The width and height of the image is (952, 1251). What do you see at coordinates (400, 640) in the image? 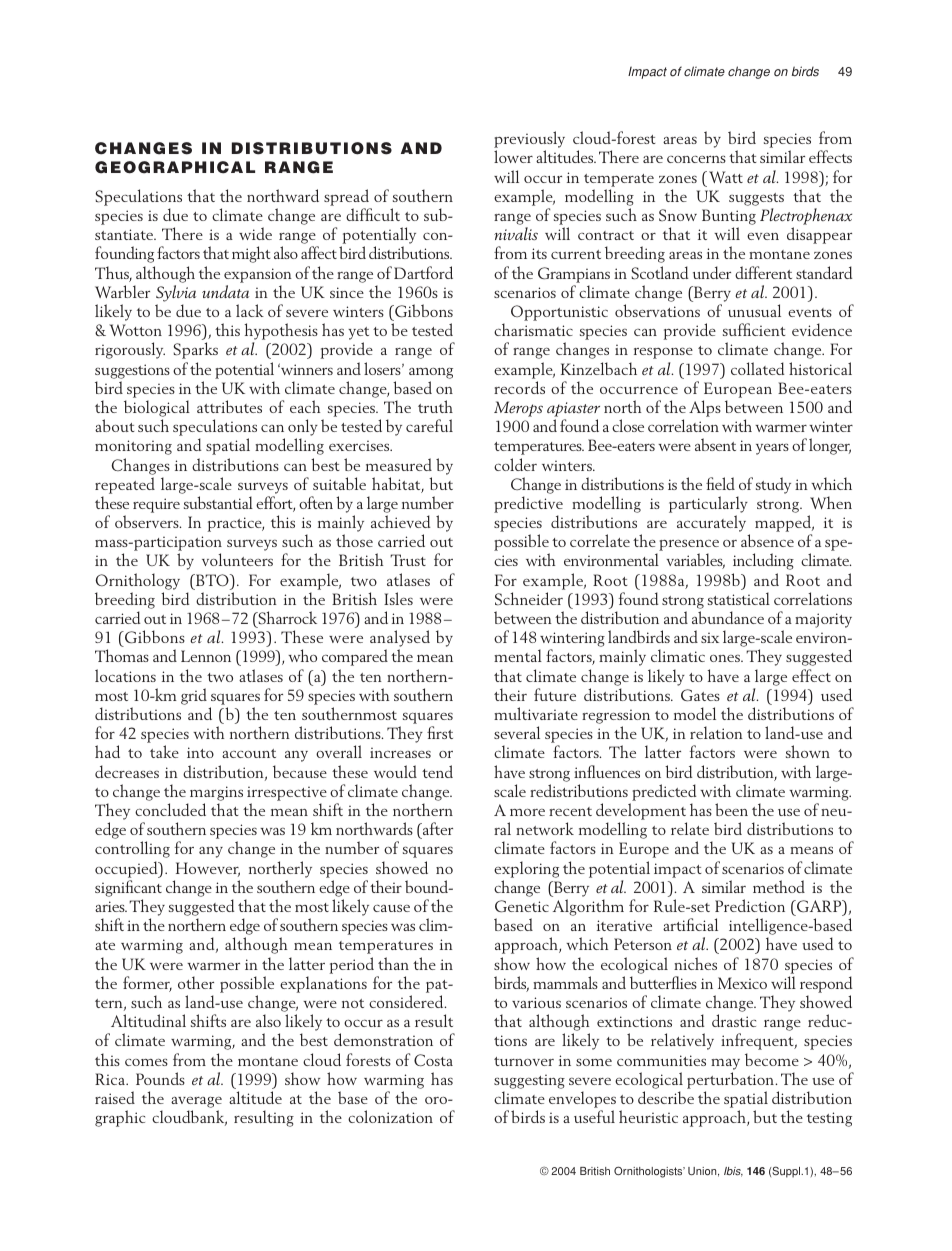
I see `analysed` at bounding box center [400, 640].
